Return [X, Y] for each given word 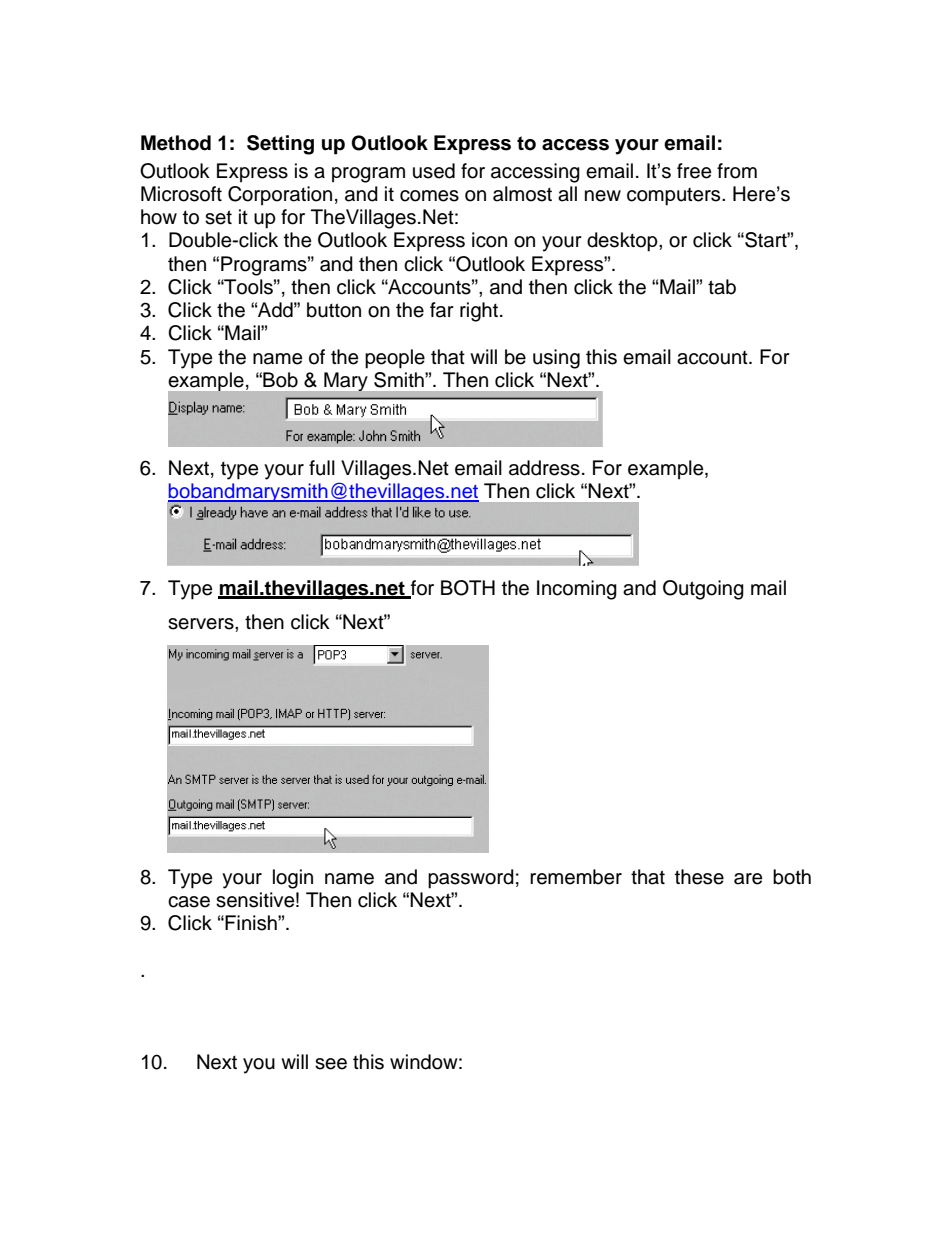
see [331, 1064]
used [434, 171]
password [471, 879]
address [544, 468]
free [694, 171]
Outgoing [703, 590]
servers [202, 624]
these [699, 877]
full [322, 468]
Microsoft [181, 194]
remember [576, 877]
